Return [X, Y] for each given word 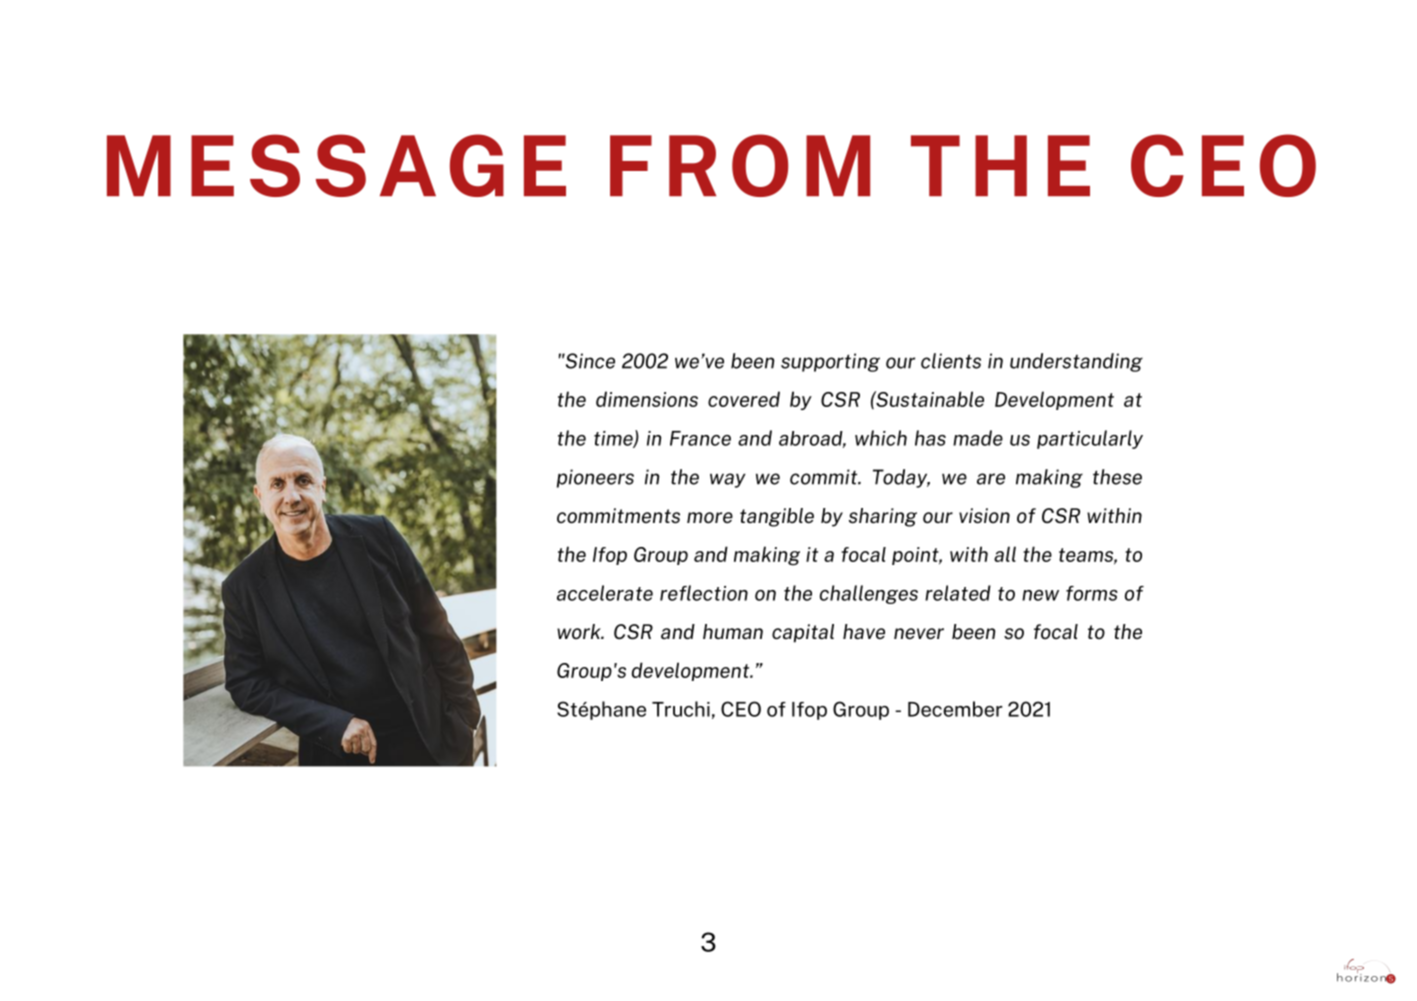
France [700, 438]
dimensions [647, 399]
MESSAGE [336, 165]
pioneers [595, 478]
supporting [830, 362]
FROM [740, 165]
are [991, 479]
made [978, 438]
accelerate [605, 593]
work [580, 631]
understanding [1076, 362]
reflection [704, 593]
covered [744, 399]
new [1040, 595]
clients [951, 361]
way [728, 480]
